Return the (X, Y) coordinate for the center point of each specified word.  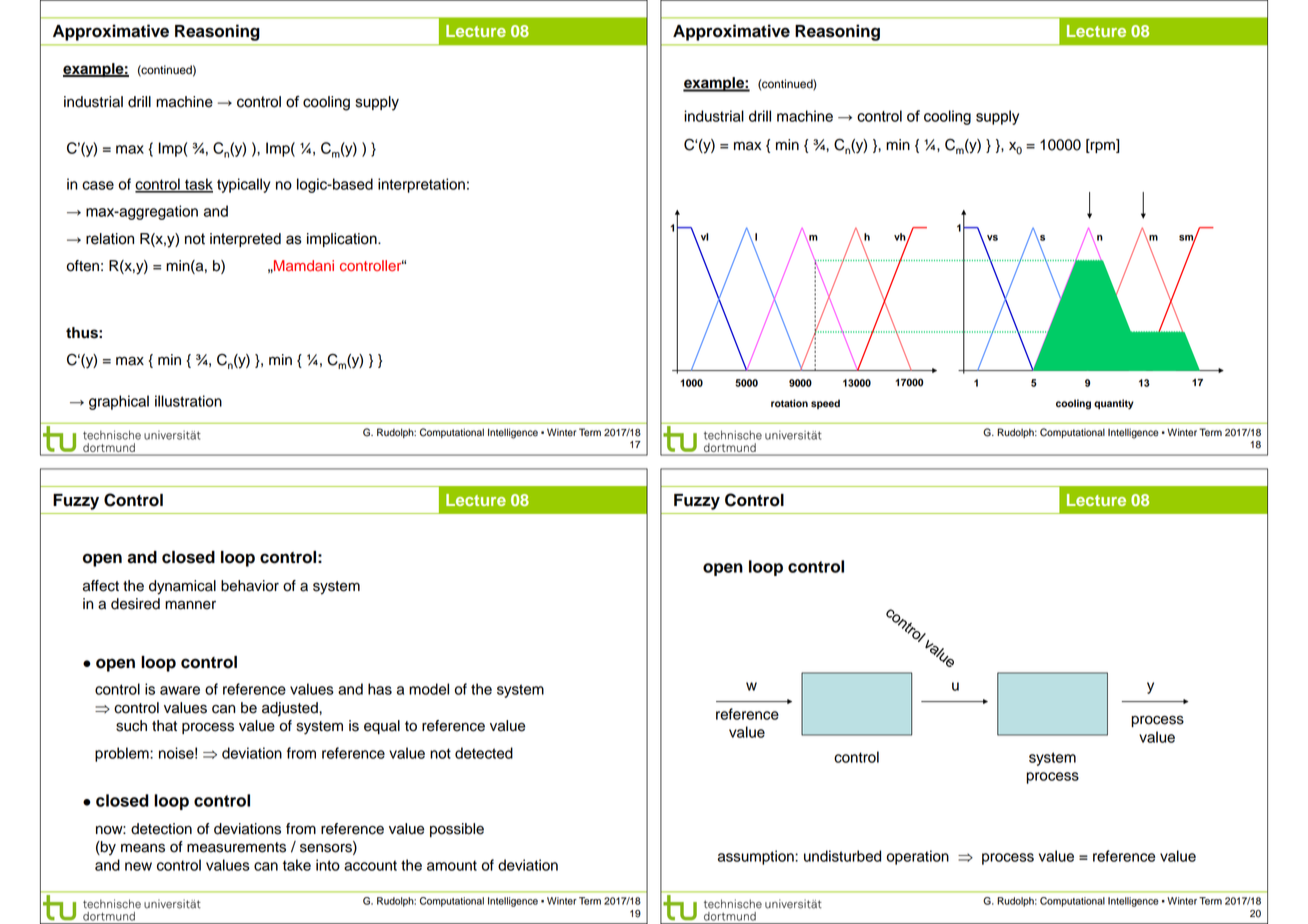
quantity (1114, 404)
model (429, 689)
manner (190, 605)
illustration (188, 401)
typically (243, 185)
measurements (236, 847)
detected (484, 753)
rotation (789, 403)
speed (825, 404)
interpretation (421, 185)
